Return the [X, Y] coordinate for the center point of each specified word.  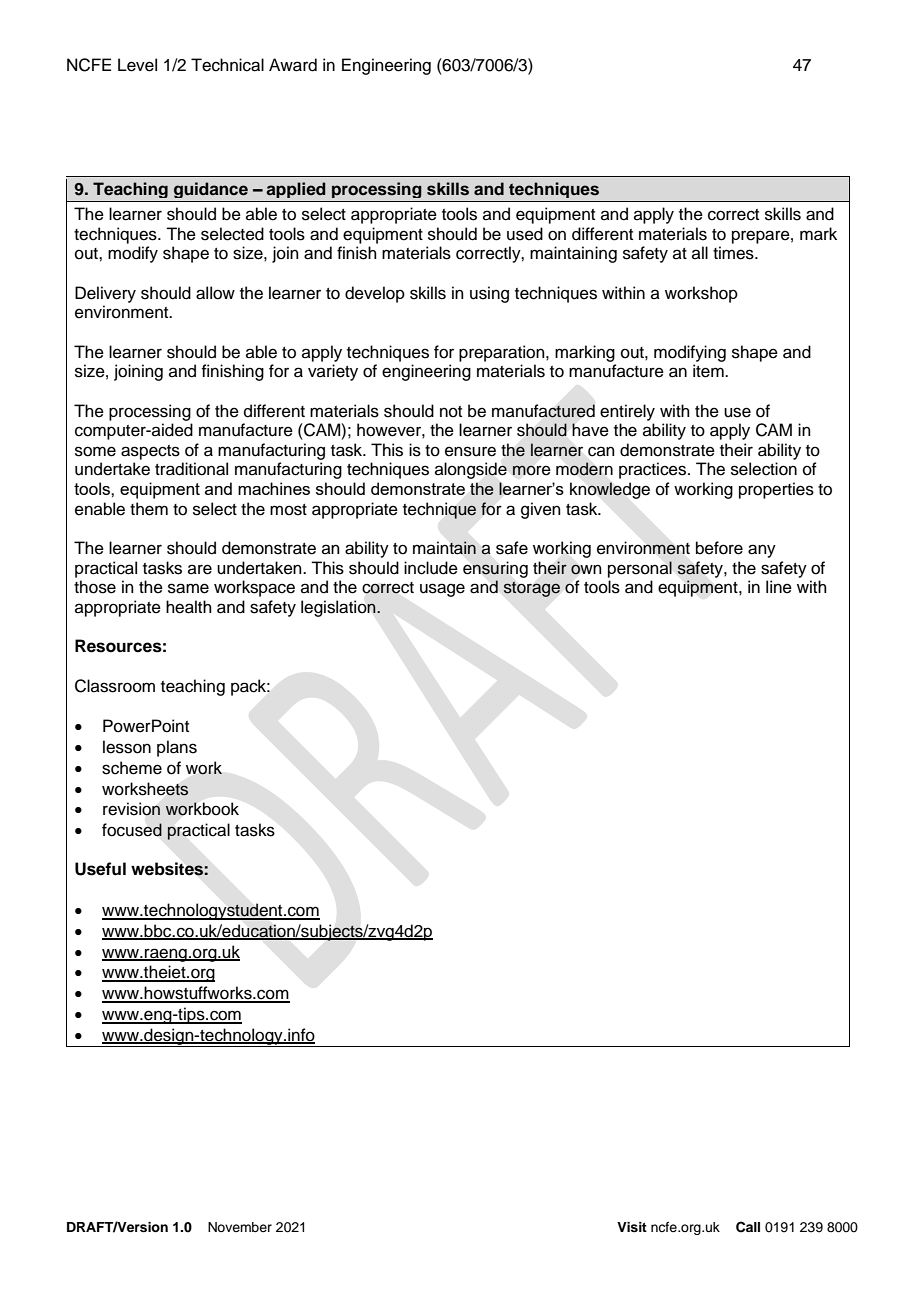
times [734, 253]
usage [442, 590]
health [189, 607]
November [240, 1227]
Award [293, 65]
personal [640, 569]
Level [137, 65]
